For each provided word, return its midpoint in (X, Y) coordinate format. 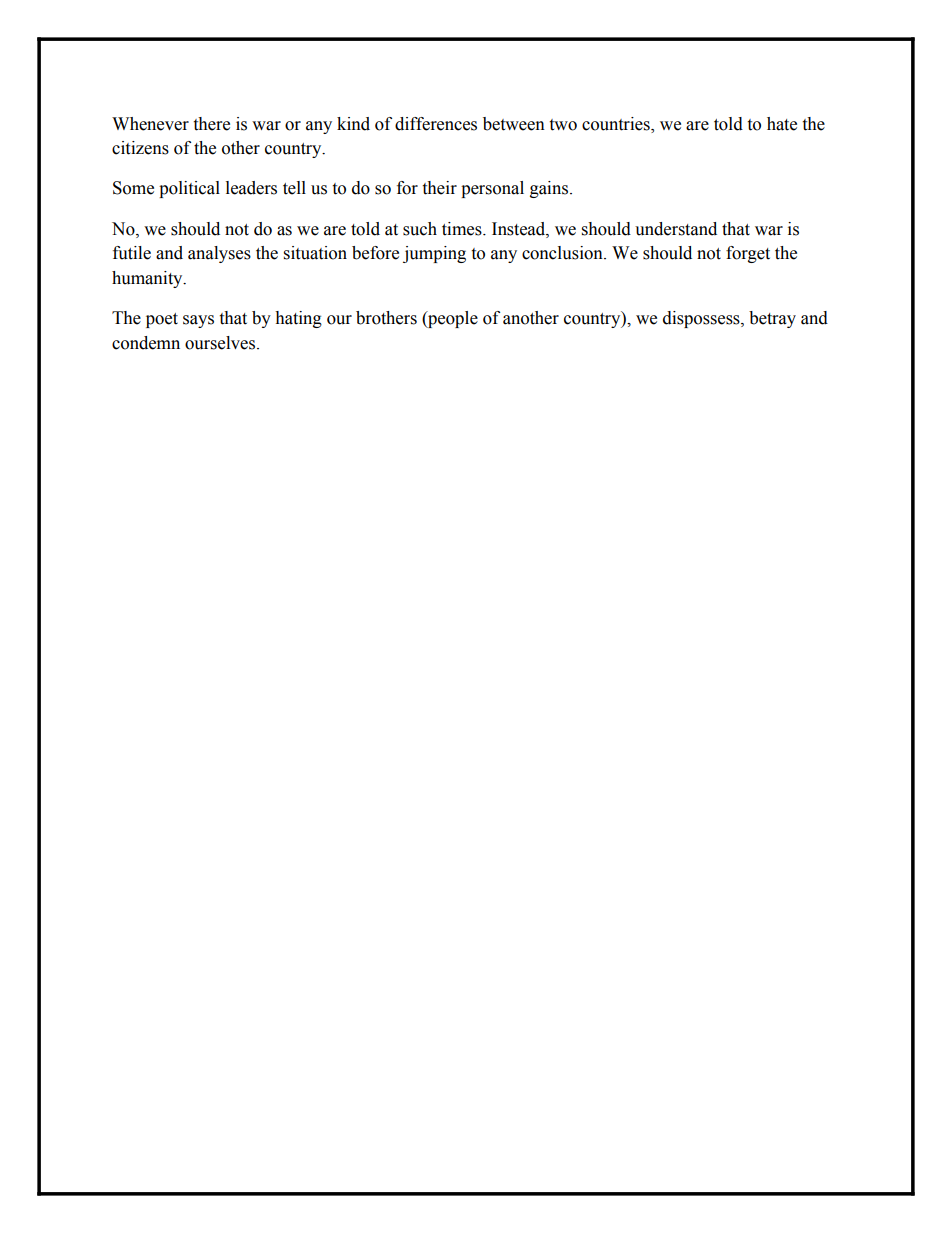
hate (782, 124)
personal (492, 189)
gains (549, 189)
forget (748, 254)
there (211, 124)
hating (298, 319)
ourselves (220, 343)
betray (772, 319)
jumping (434, 254)
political (189, 189)
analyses (219, 254)
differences (436, 124)
